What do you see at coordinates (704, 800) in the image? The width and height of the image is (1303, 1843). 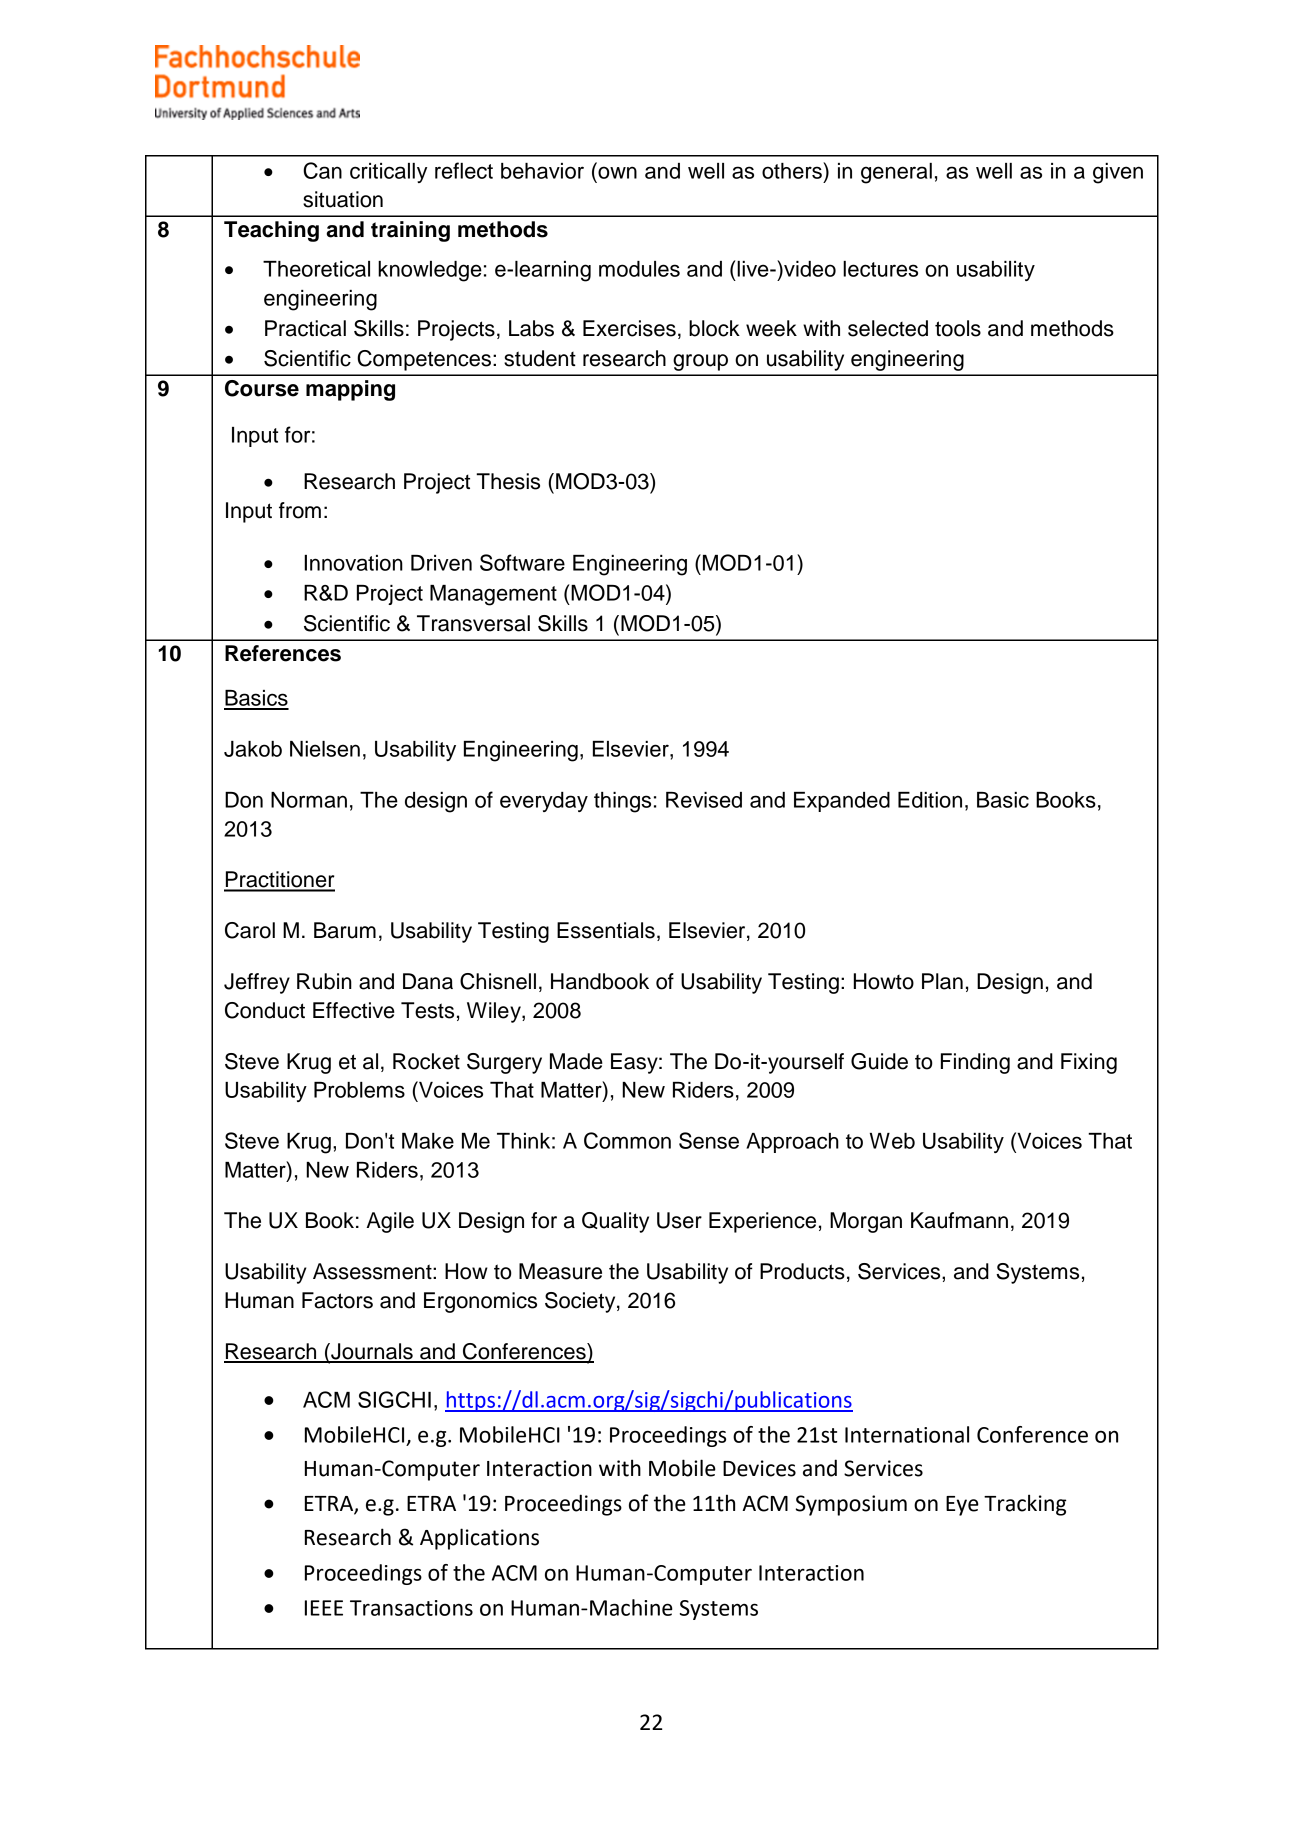 I see `Revised` at bounding box center [704, 800].
